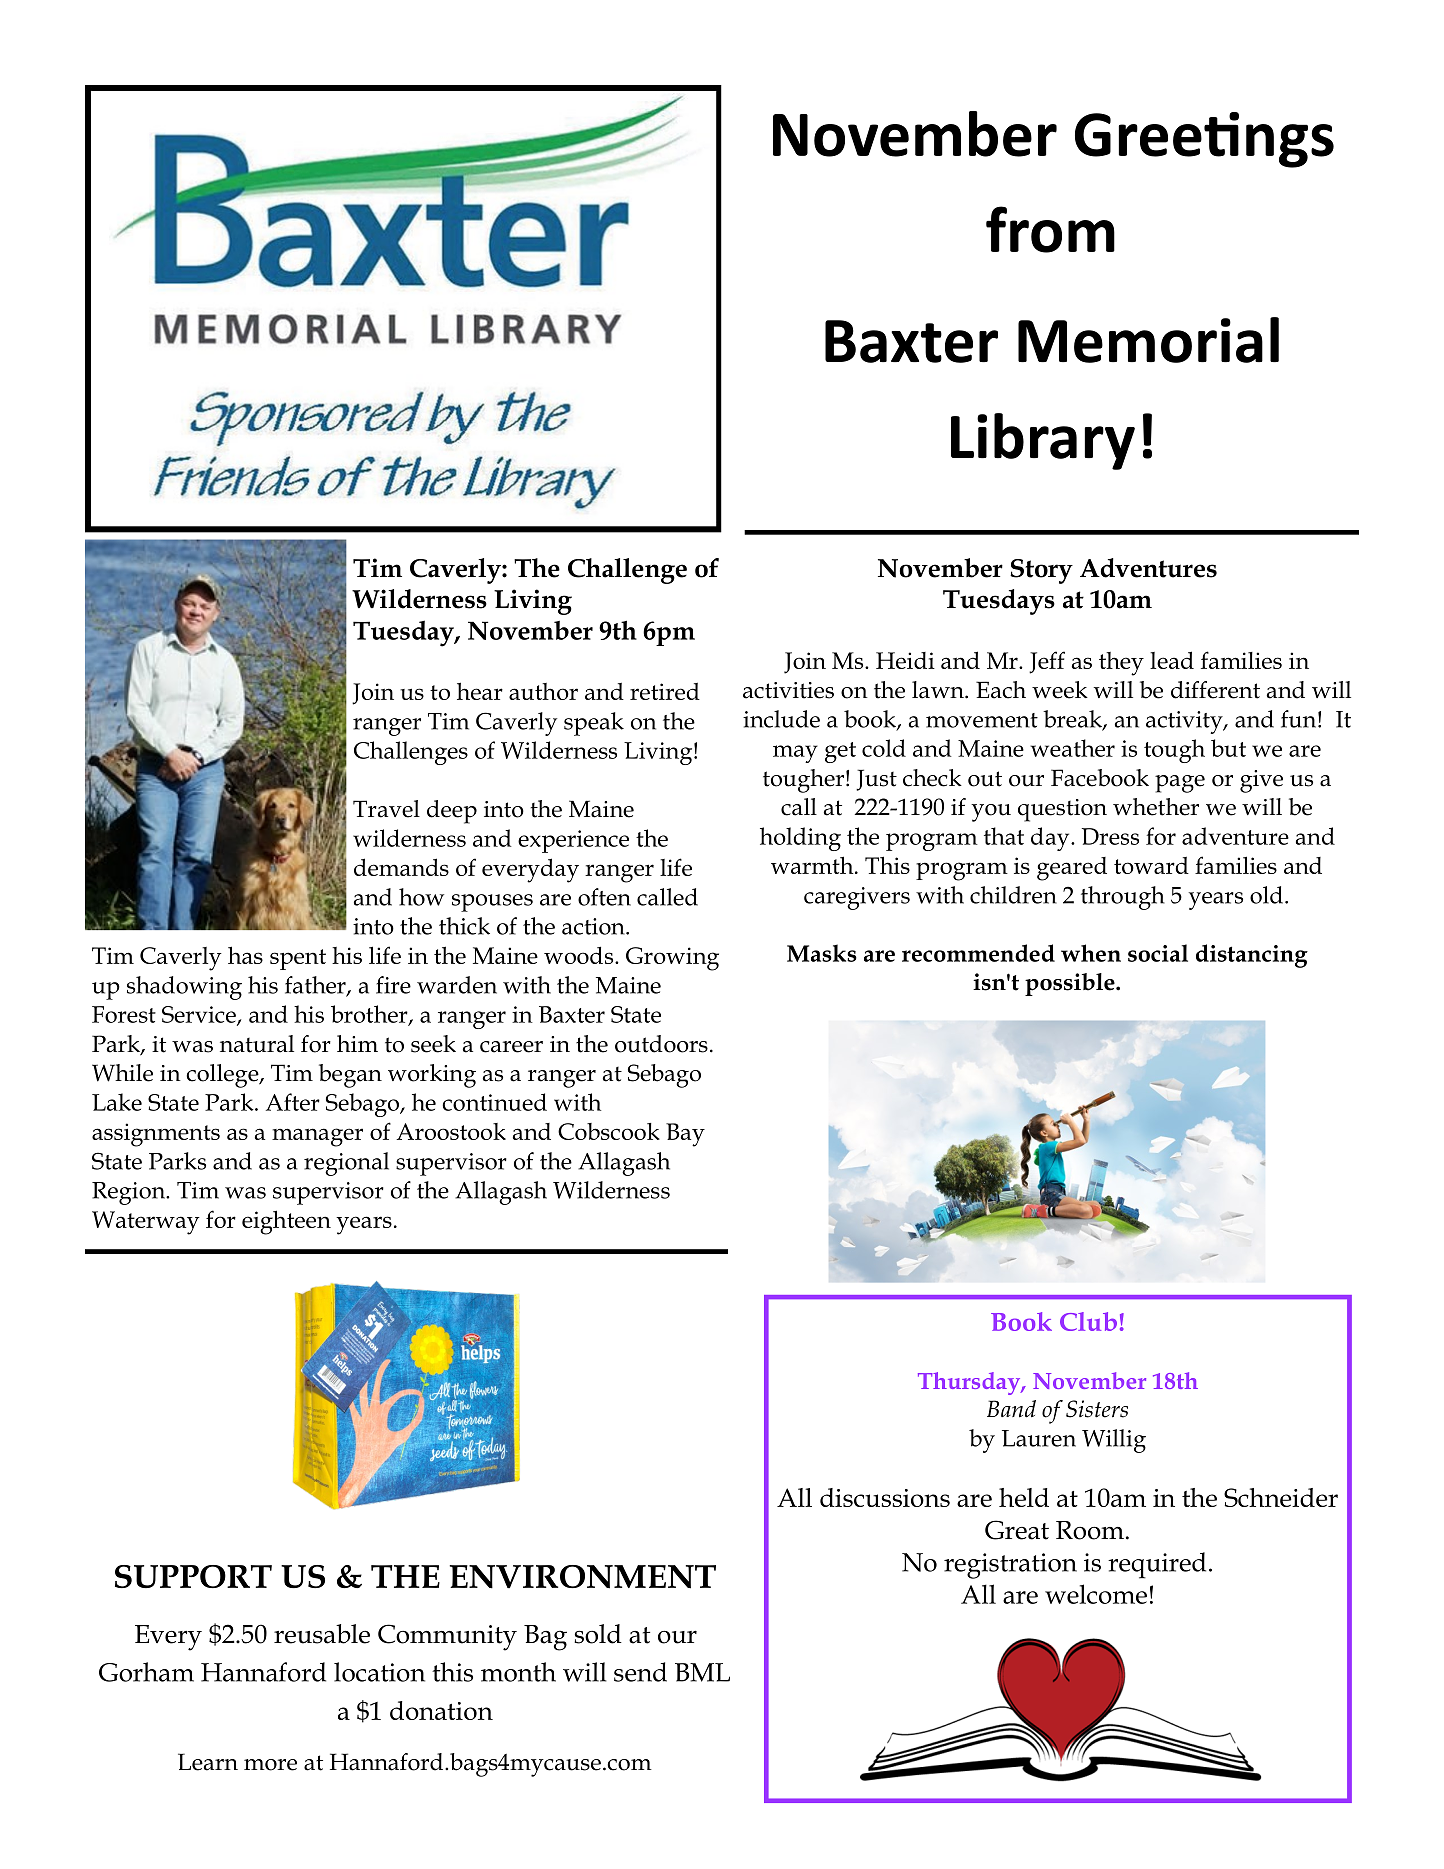  Describe the element at coordinates (1121, 664) in the page. I see `they` at that location.
